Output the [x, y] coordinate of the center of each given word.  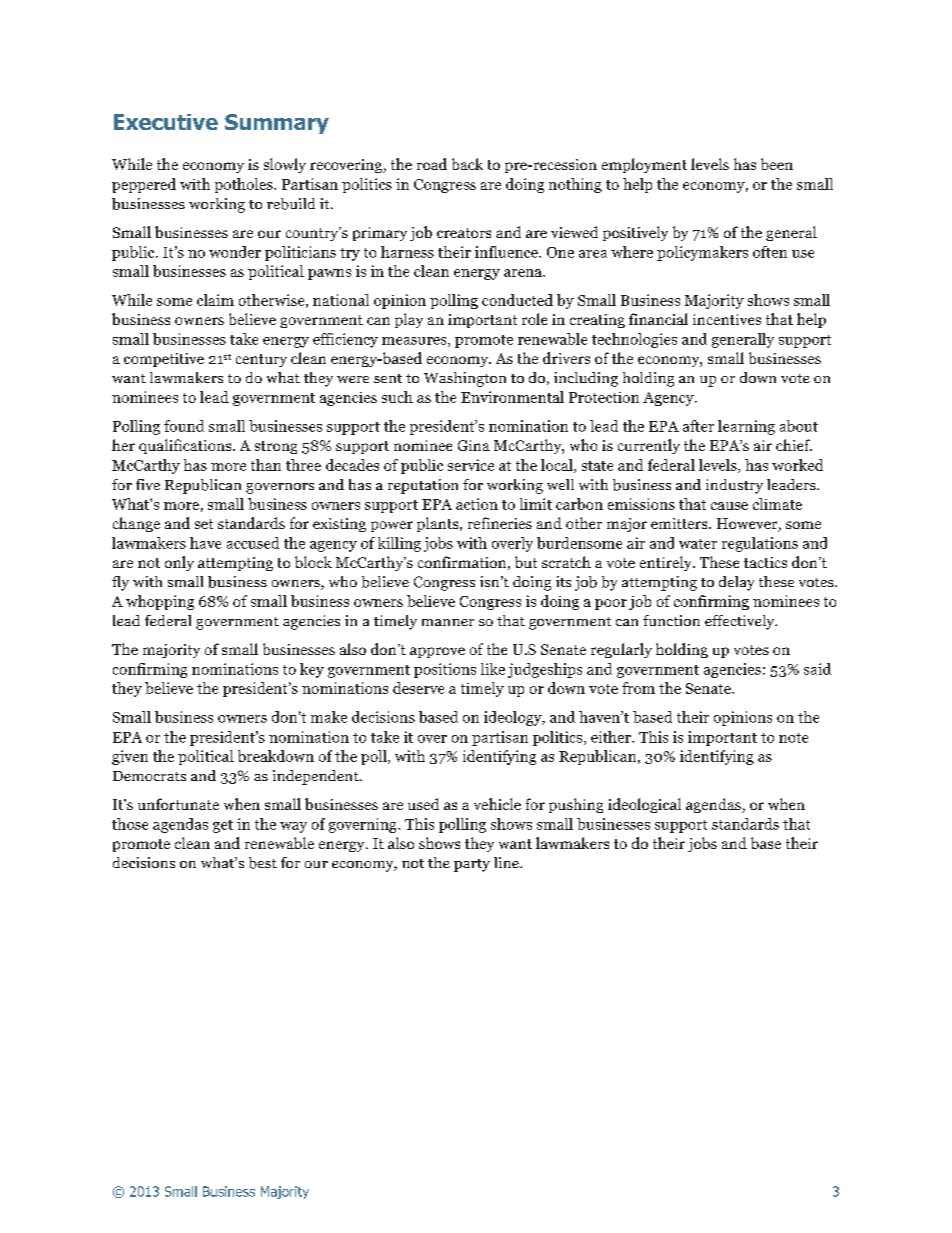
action [477, 504]
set [204, 524]
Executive [166, 122]
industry [734, 486]
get [223, 826]
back [467, 164]
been [777, 164]
